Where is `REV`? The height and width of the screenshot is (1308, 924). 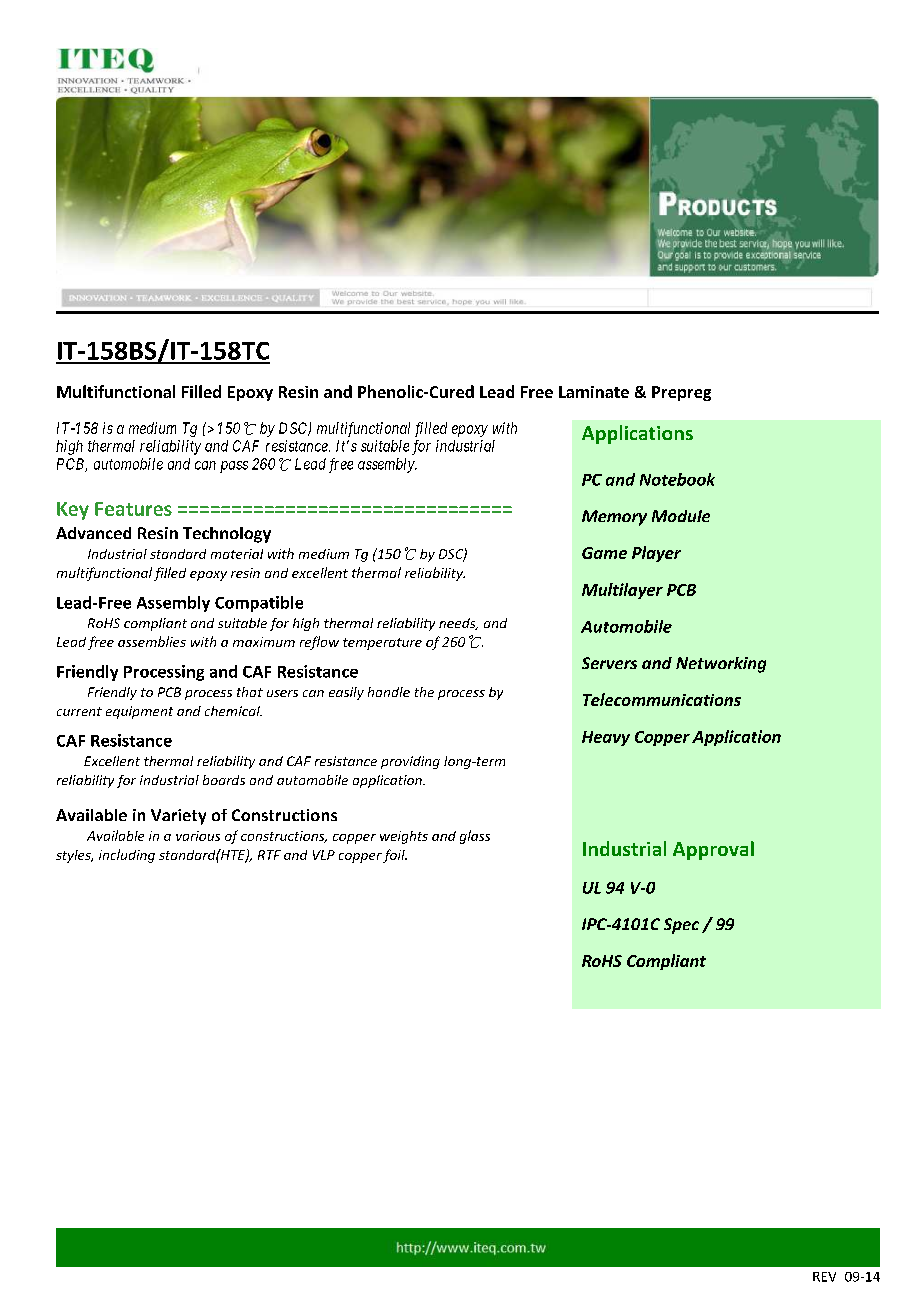 REV is located at coordinates (824, 1277).
